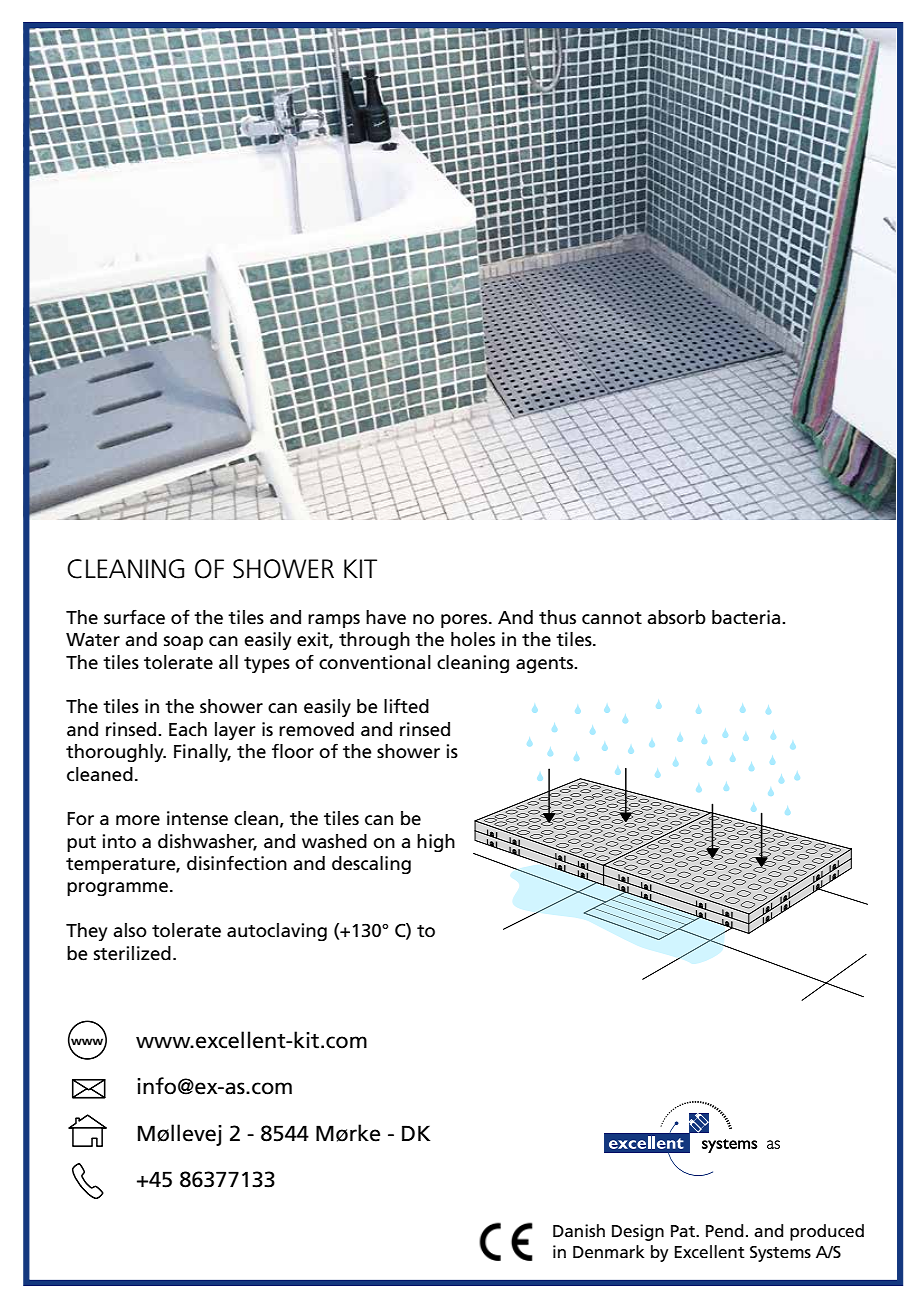 This screenshot has width=924, height=1308. What do you see at coordinates (473, 639) in the screenshot?
I see `holes` at bounding box center [473, 639].
